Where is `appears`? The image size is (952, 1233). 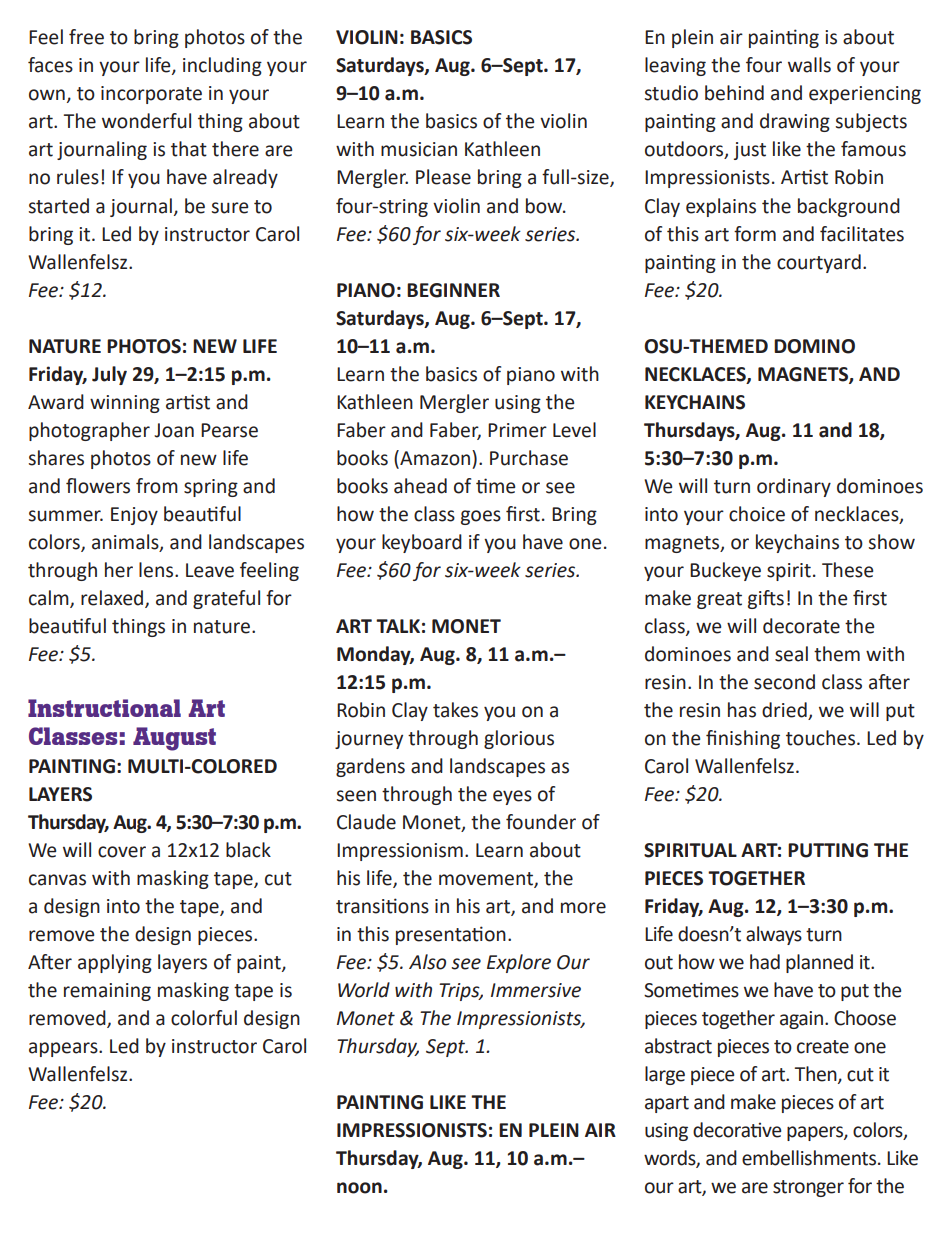
appears is located at coordinates (64, 1049).
